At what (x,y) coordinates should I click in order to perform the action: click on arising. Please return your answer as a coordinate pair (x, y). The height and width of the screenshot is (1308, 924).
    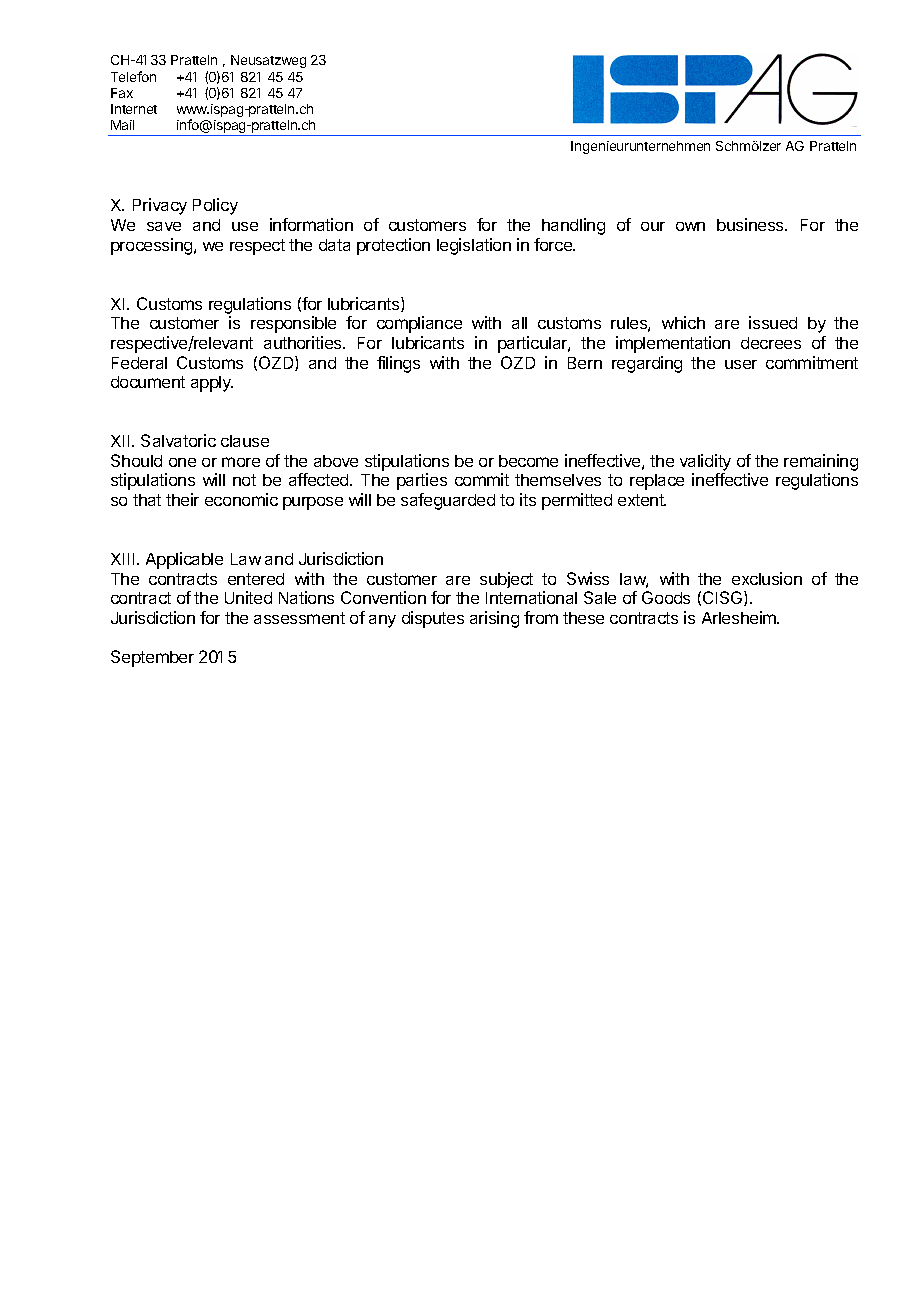
    Looking at the image, I should click on (494, 619).
